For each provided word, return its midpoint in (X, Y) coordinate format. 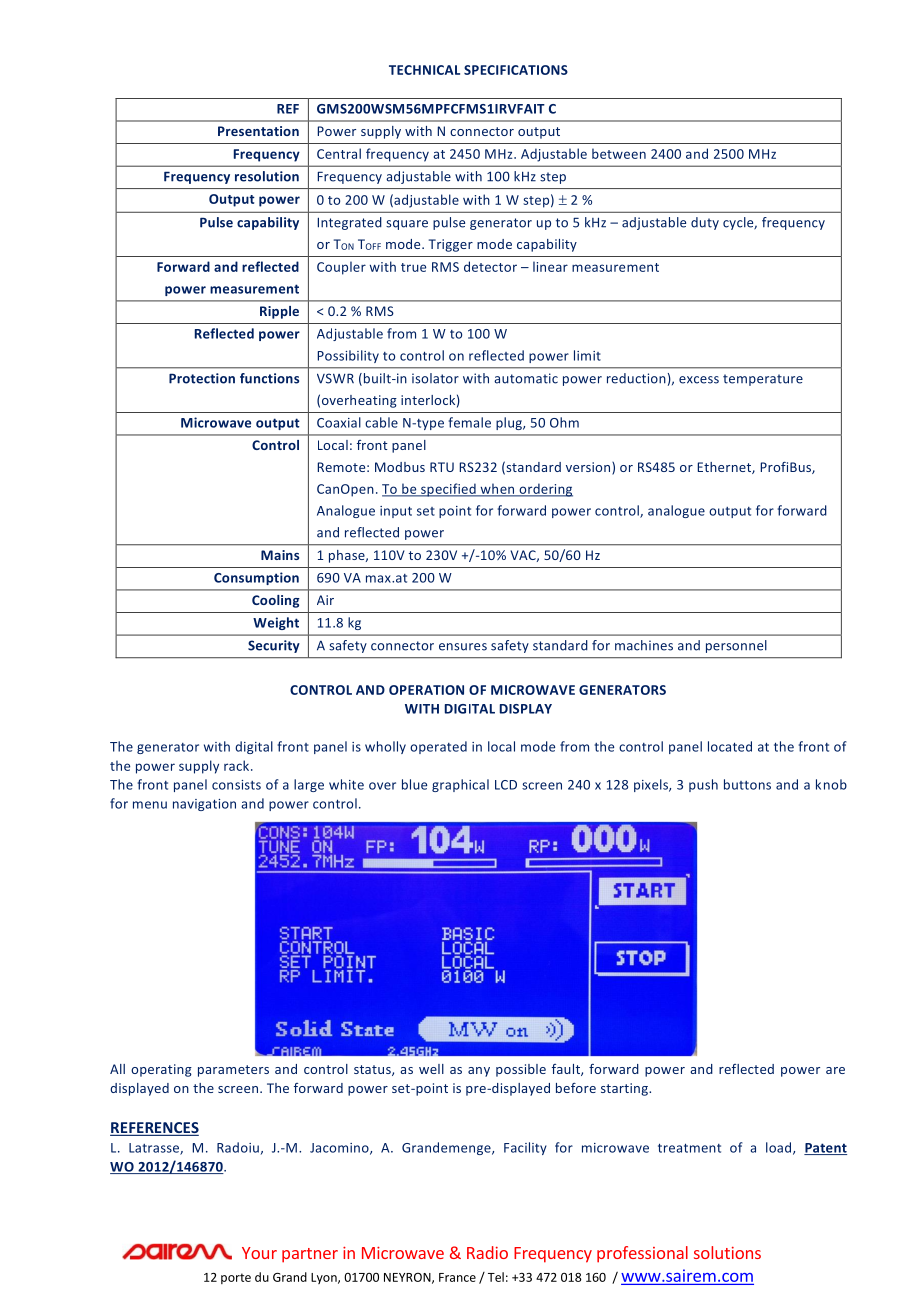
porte (236, 1278)
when (497, 489)
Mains (280, 555)
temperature (763, 380)
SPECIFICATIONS (516, 70)
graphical (460, 785)
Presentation (258, 131)
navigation (204, 805)
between (619, 153)
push (703, 785)
